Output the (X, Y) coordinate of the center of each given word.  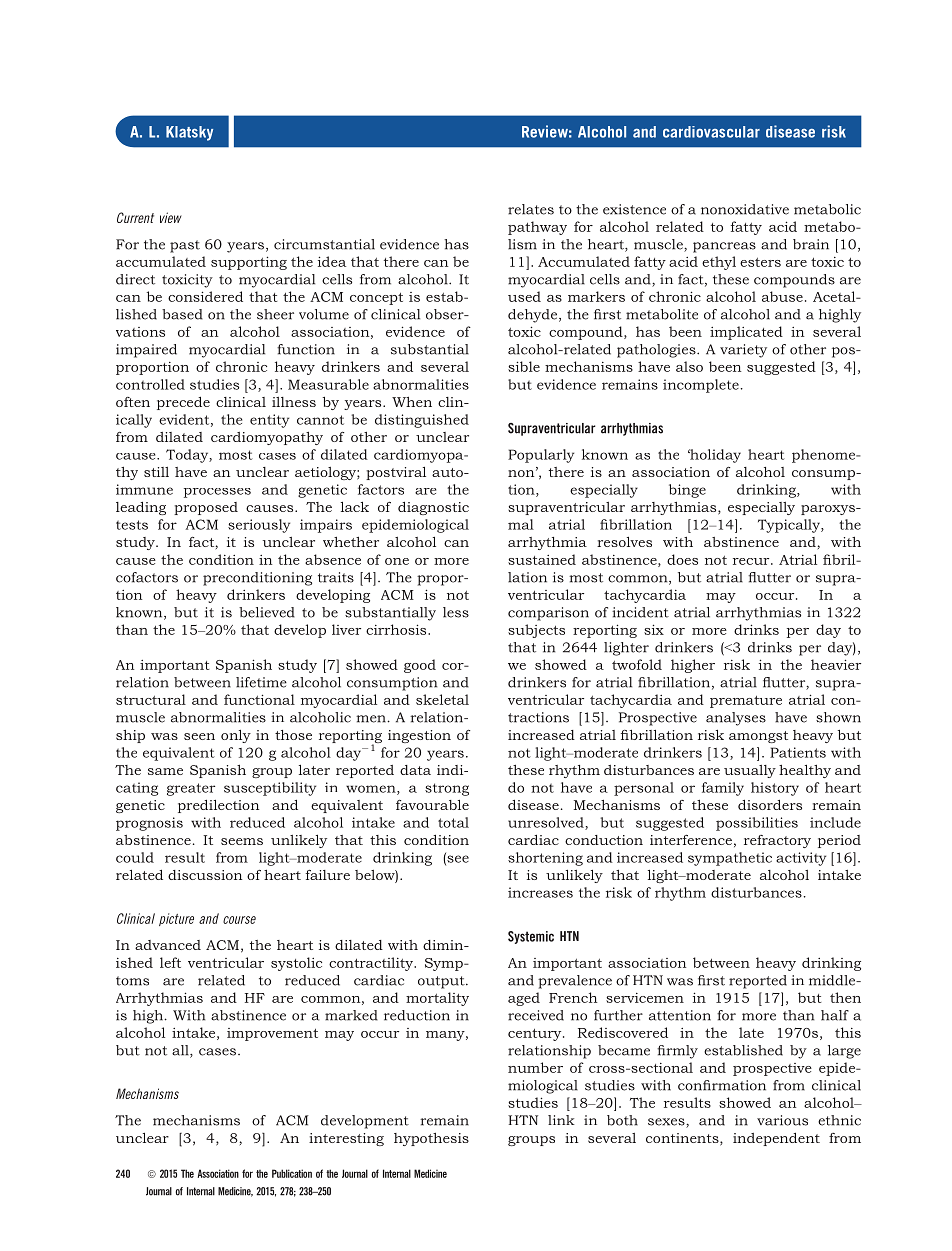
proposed (206, 508)
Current (135, 217)
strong (447, 789)
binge (687, 491)
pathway (537, 228)
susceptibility (270, 789)
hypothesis (431, 1139)
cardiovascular (711, 132)
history (775, 789)
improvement (272, 1034)
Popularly (541, 456)
